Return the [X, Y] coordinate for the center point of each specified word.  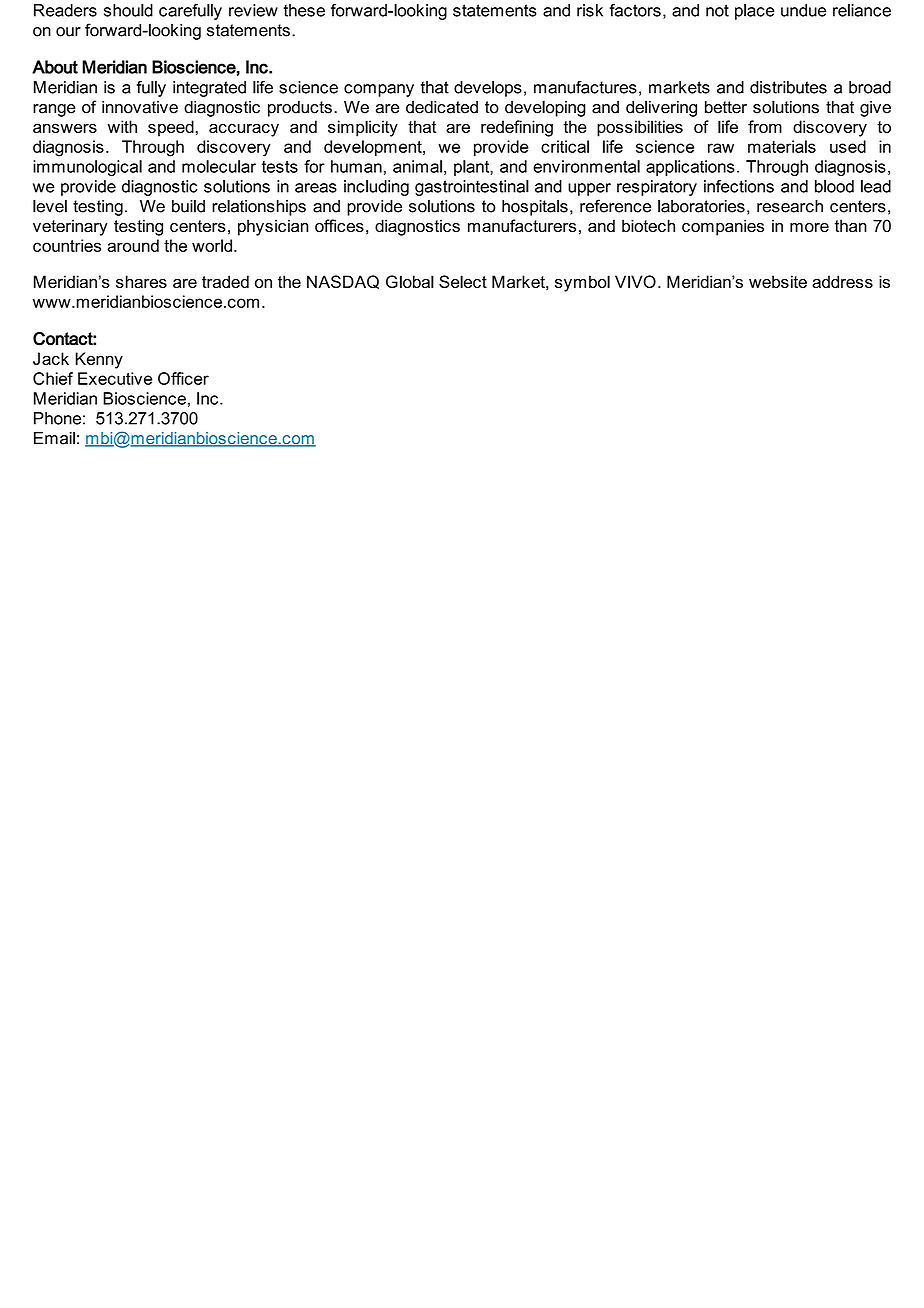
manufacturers [522, 226]
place [755, 12]
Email [54, 438]
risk [590, 10]
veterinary [70, 227]
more [809, 228]
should [128, 10]
